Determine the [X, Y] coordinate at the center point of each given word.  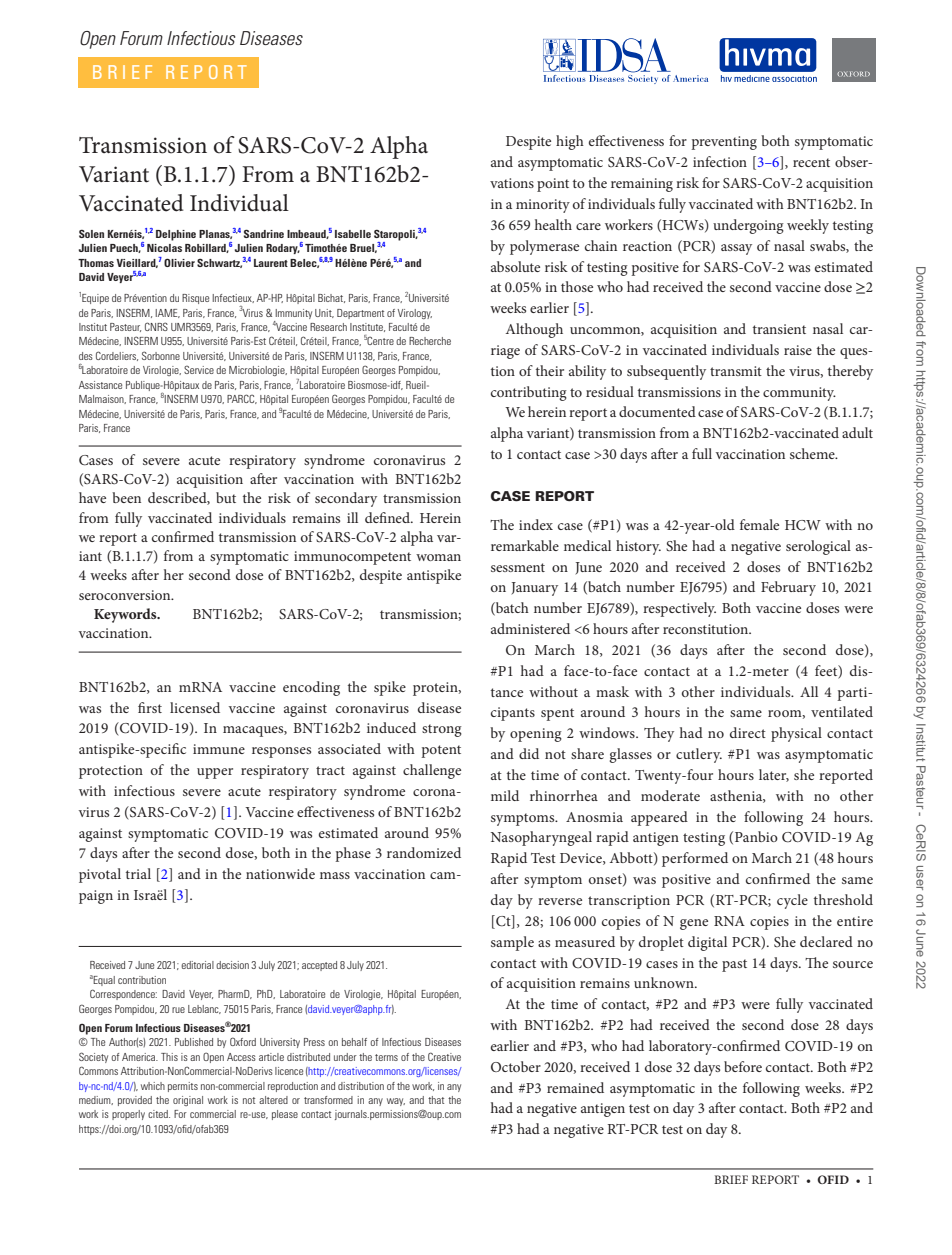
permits [183, 1087]
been [126, 497]
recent [811, 162]
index [536, 524]
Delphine [176, 235]
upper [215, 773]
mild [505, 795]
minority [543, 206]
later [774, 775]
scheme [813, 453]
